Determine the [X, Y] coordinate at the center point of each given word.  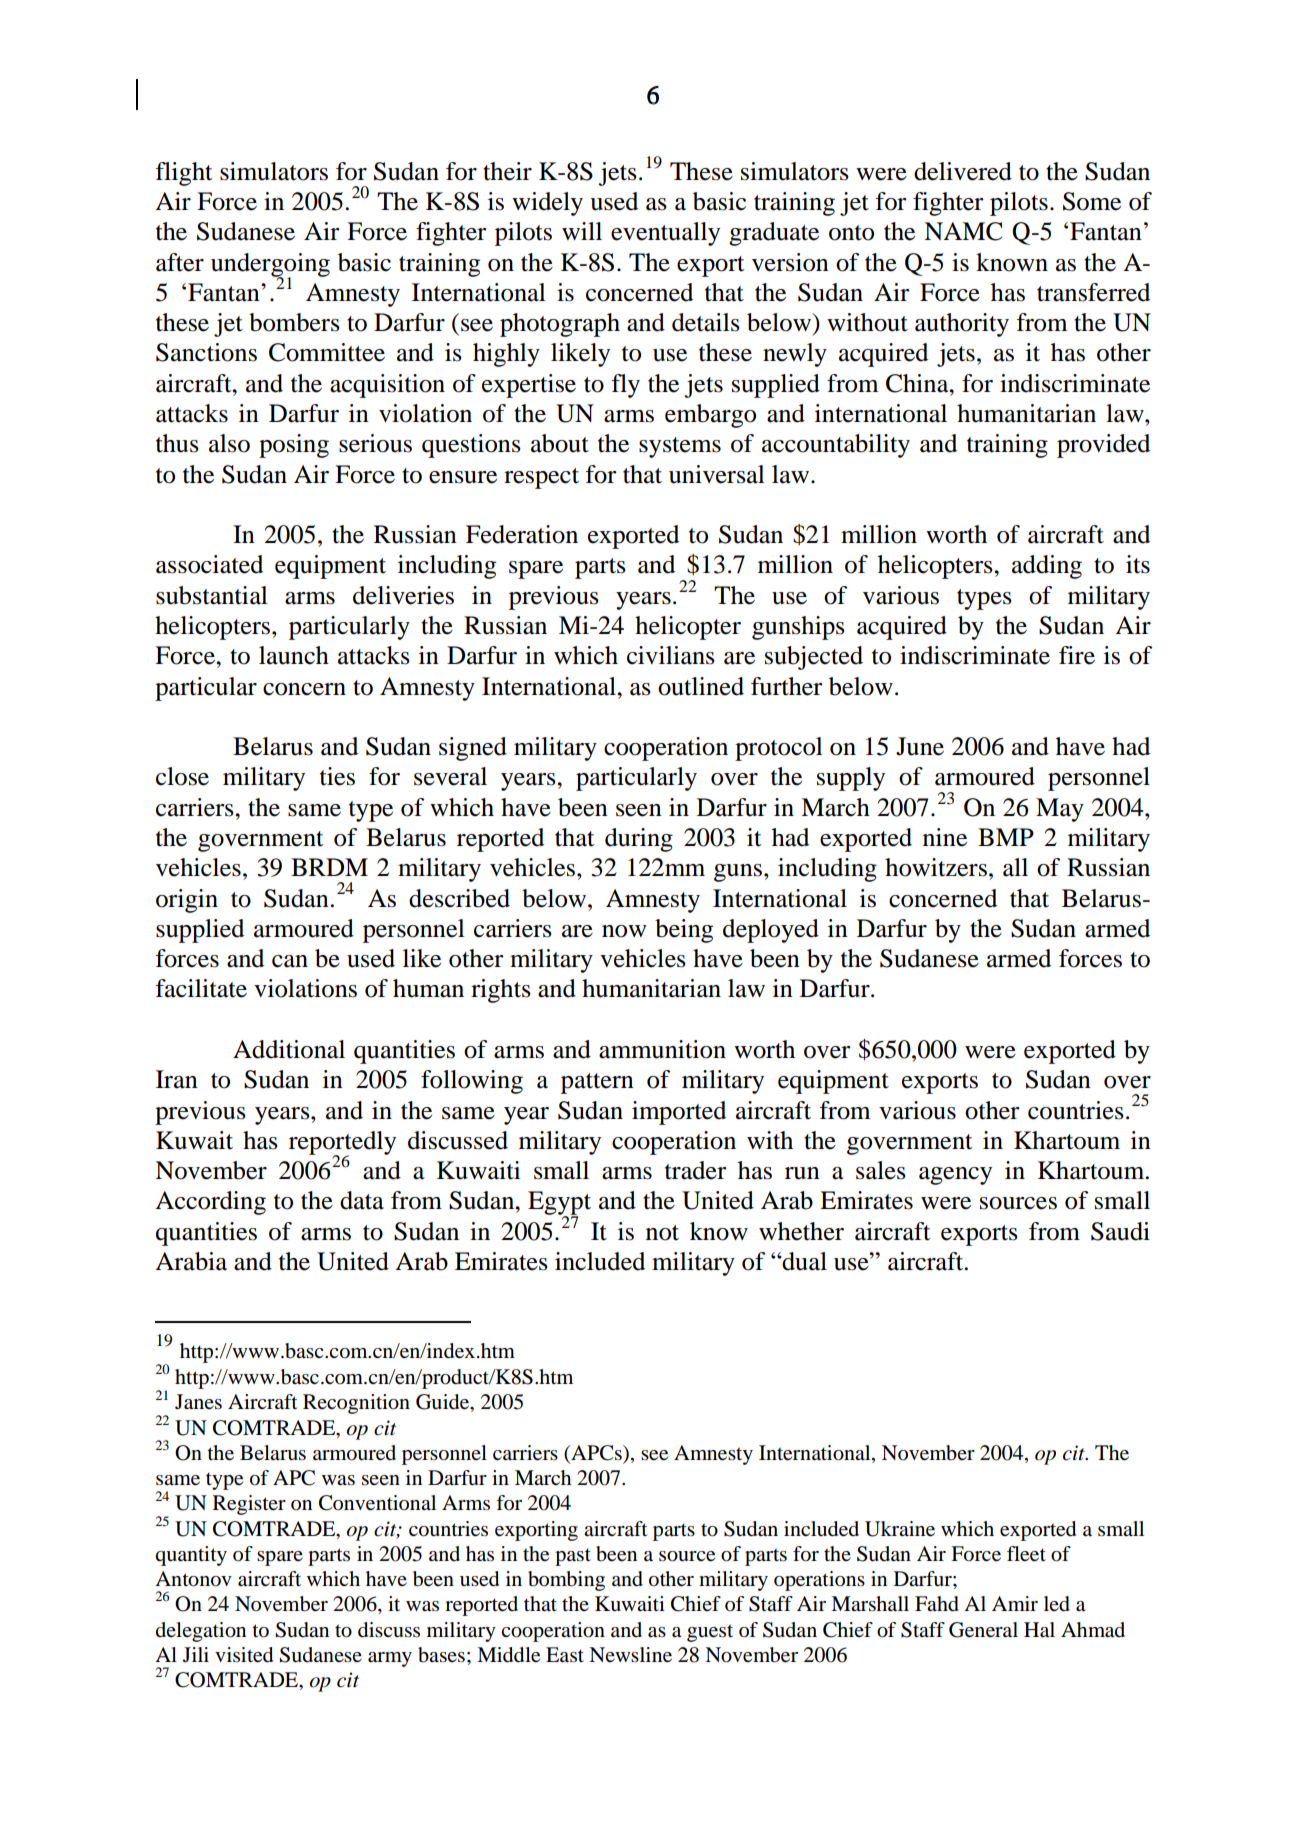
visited [244, 1655]
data [362, 1200]
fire [1077, 655]
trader [696, 1170]
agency [955, 1176]
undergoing [270, 266]
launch [294, 655]
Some [1092, 201]
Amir [1015, 1603]
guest [710, 1633]
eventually [665, 234]
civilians [671, 655]
